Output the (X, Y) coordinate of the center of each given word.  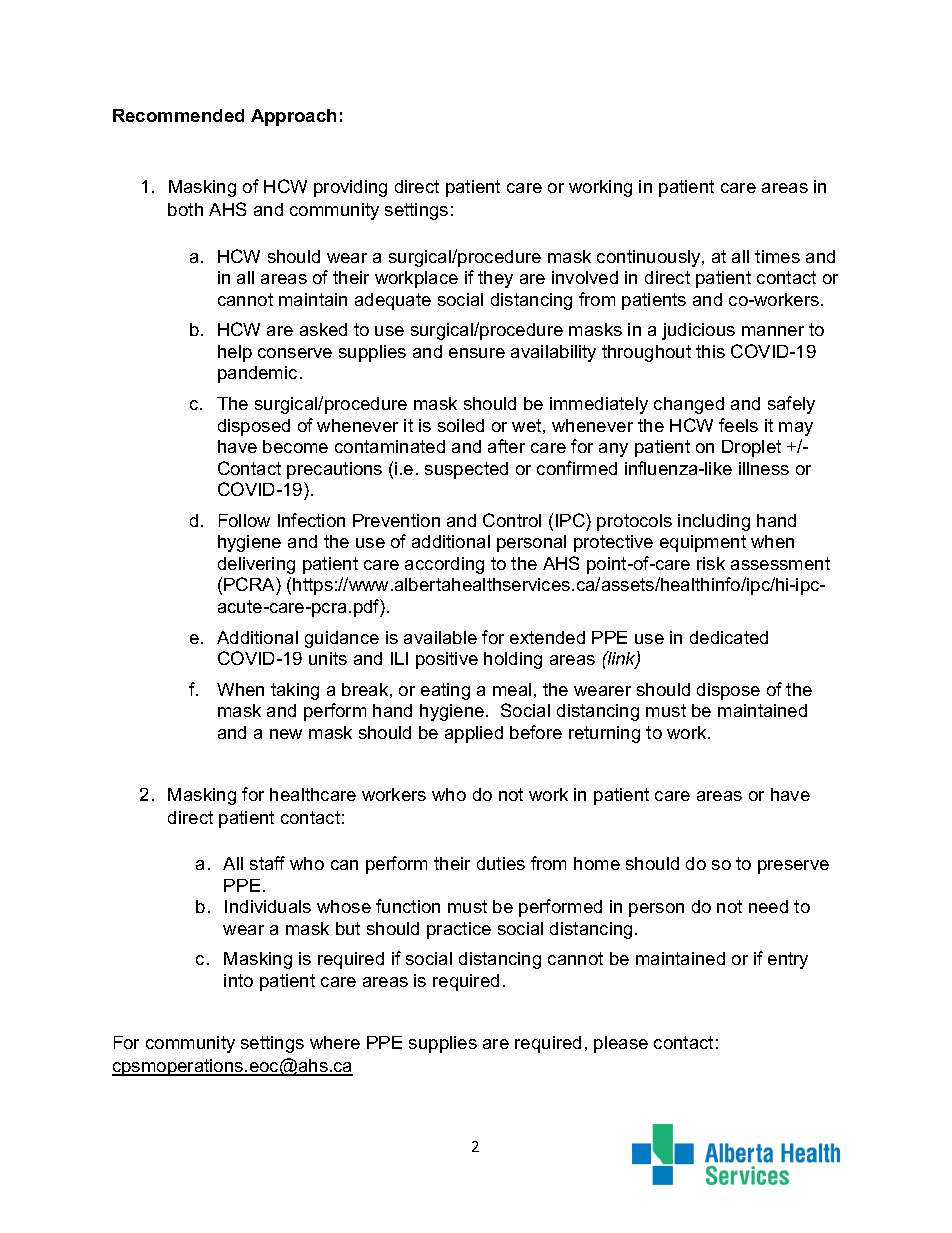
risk (711, 563)
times (777, 256)
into (238, 980)
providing (350, 188)
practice (459, 930)
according (444, 565)
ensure (477, 353)
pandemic (257, 374)
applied (474, 734)
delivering (256, 565)
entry (788, 960)
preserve (793, 867)
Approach (293, 117)
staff (267, 863)
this (710, 351)
